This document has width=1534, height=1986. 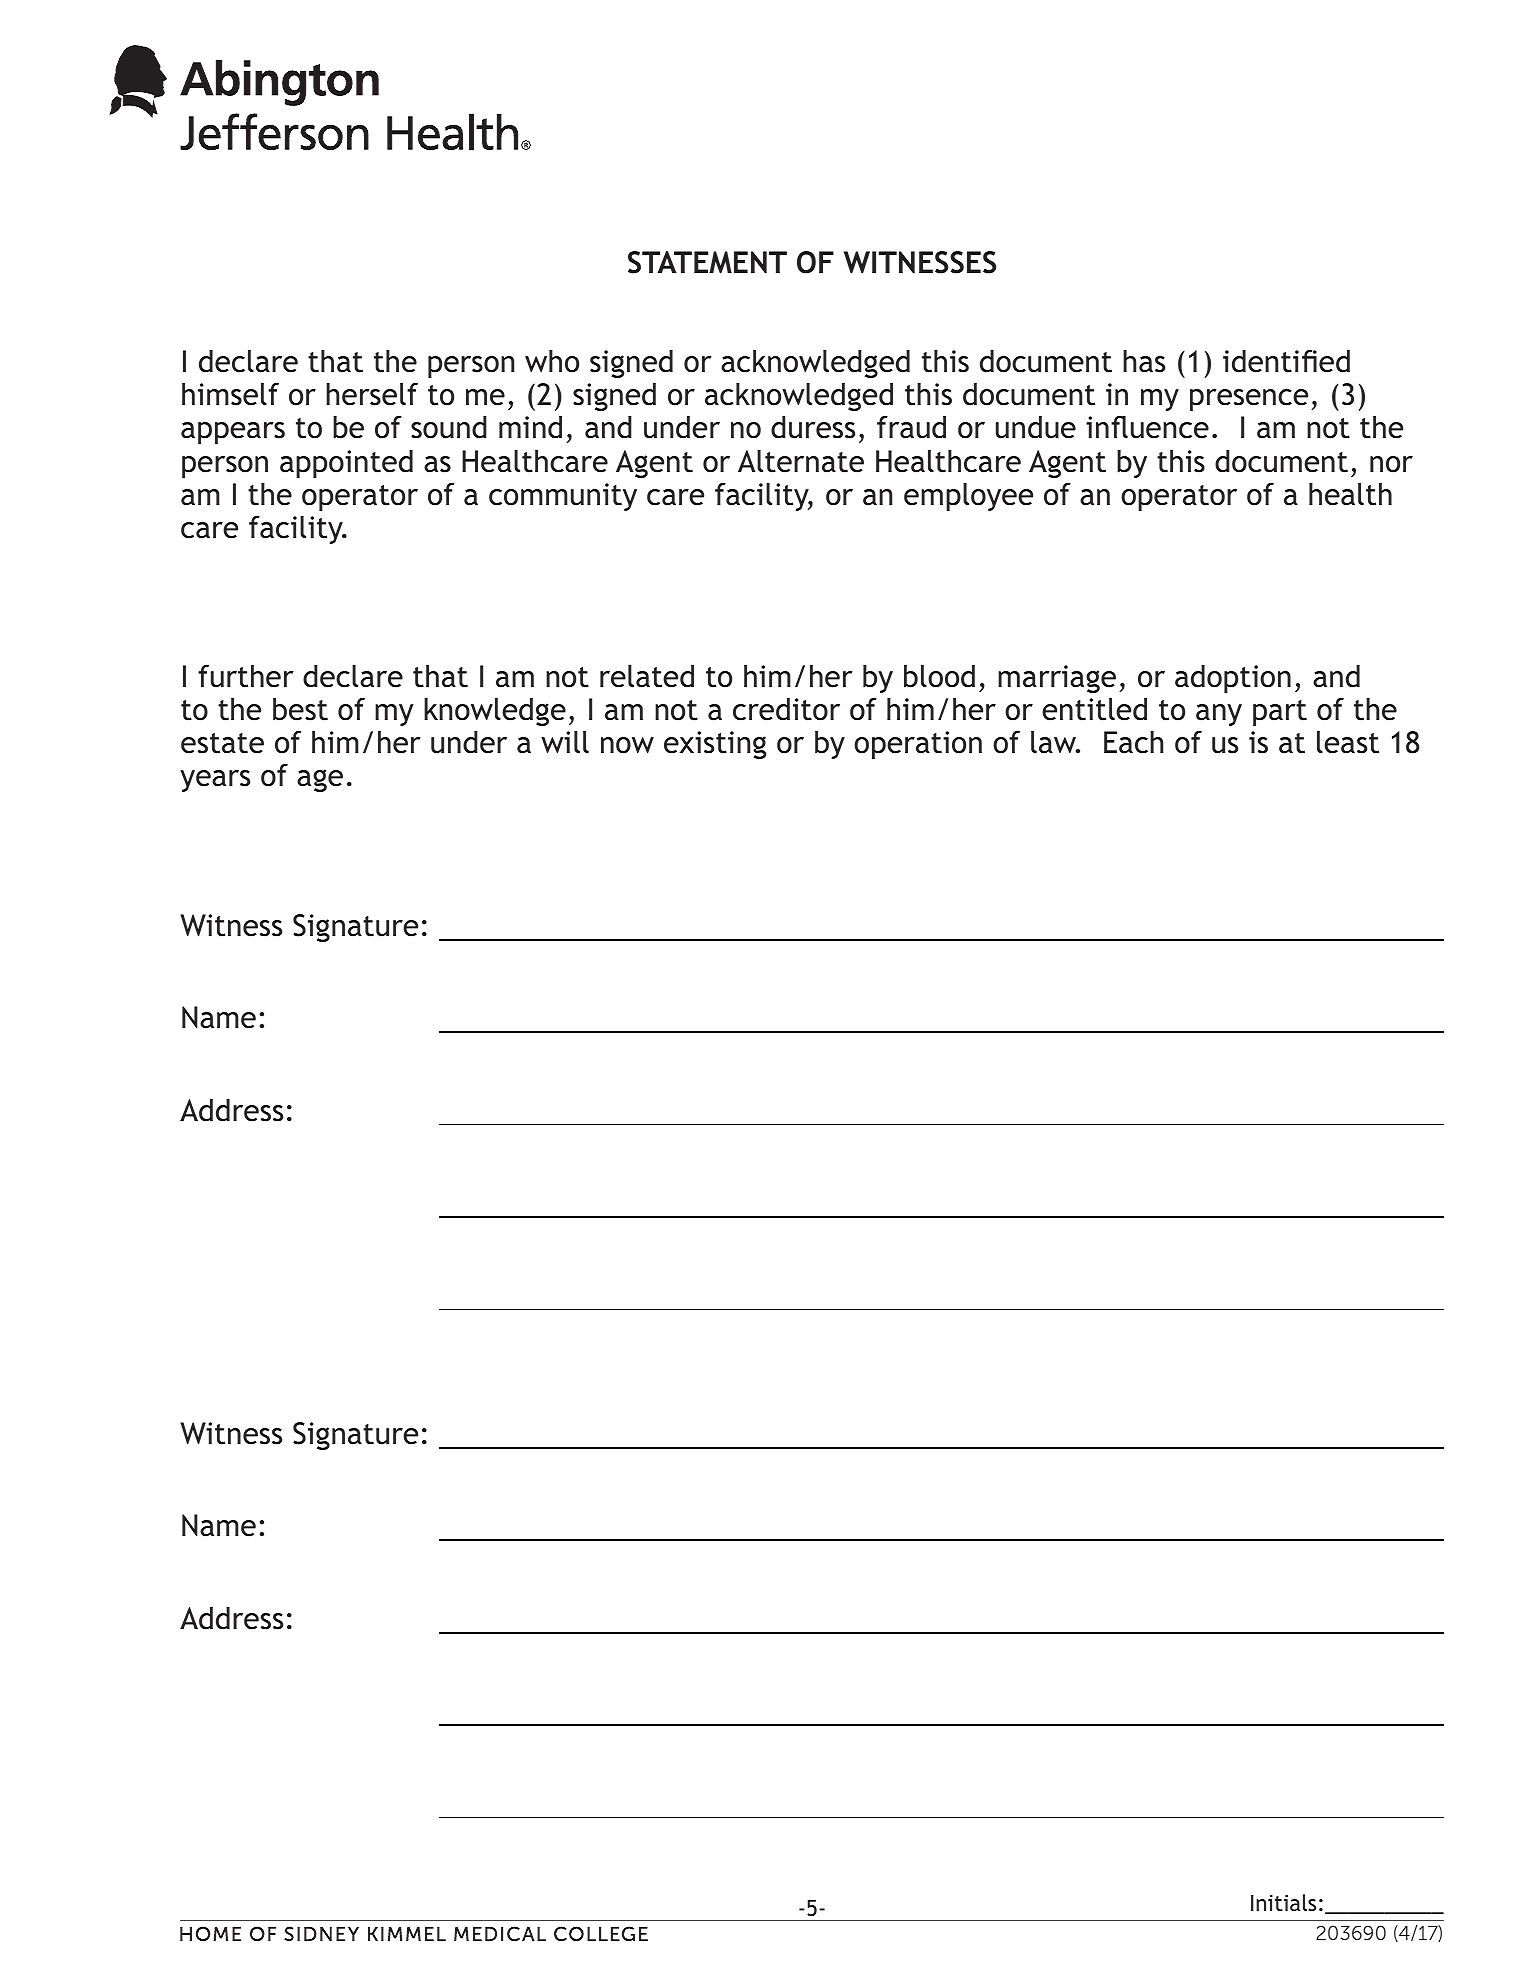 I want to click on herself, so click(x=372, y=394).
